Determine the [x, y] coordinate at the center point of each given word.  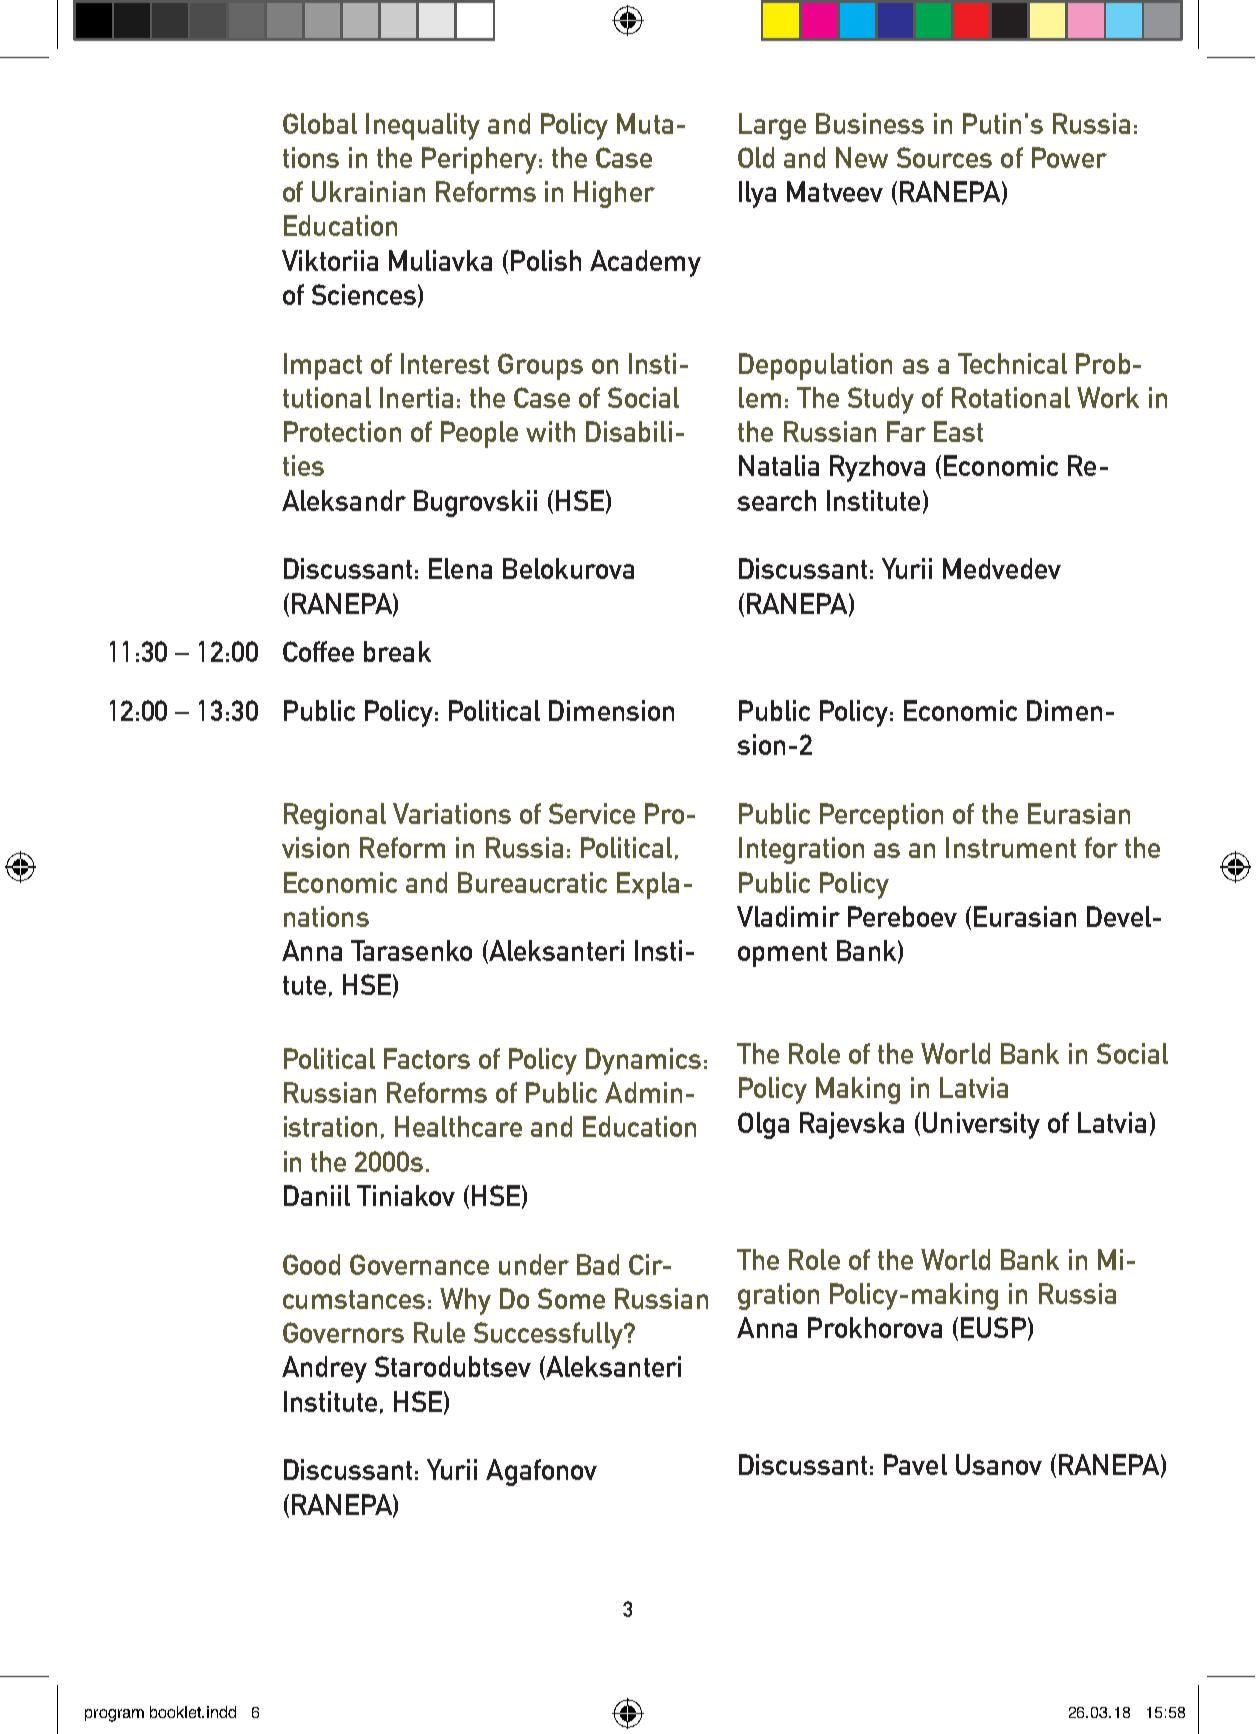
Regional [335, 816]
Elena [460, 568]
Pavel [915, 1464]
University [981, 1125]
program [114, 1715]
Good [311, 1264]
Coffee [318, 651]
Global [320, 123]
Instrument [1011, 847]
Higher [614, 194]
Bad [598, 1264]
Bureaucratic [532, 882]
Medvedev [1002, 568]
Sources [944, 157]
